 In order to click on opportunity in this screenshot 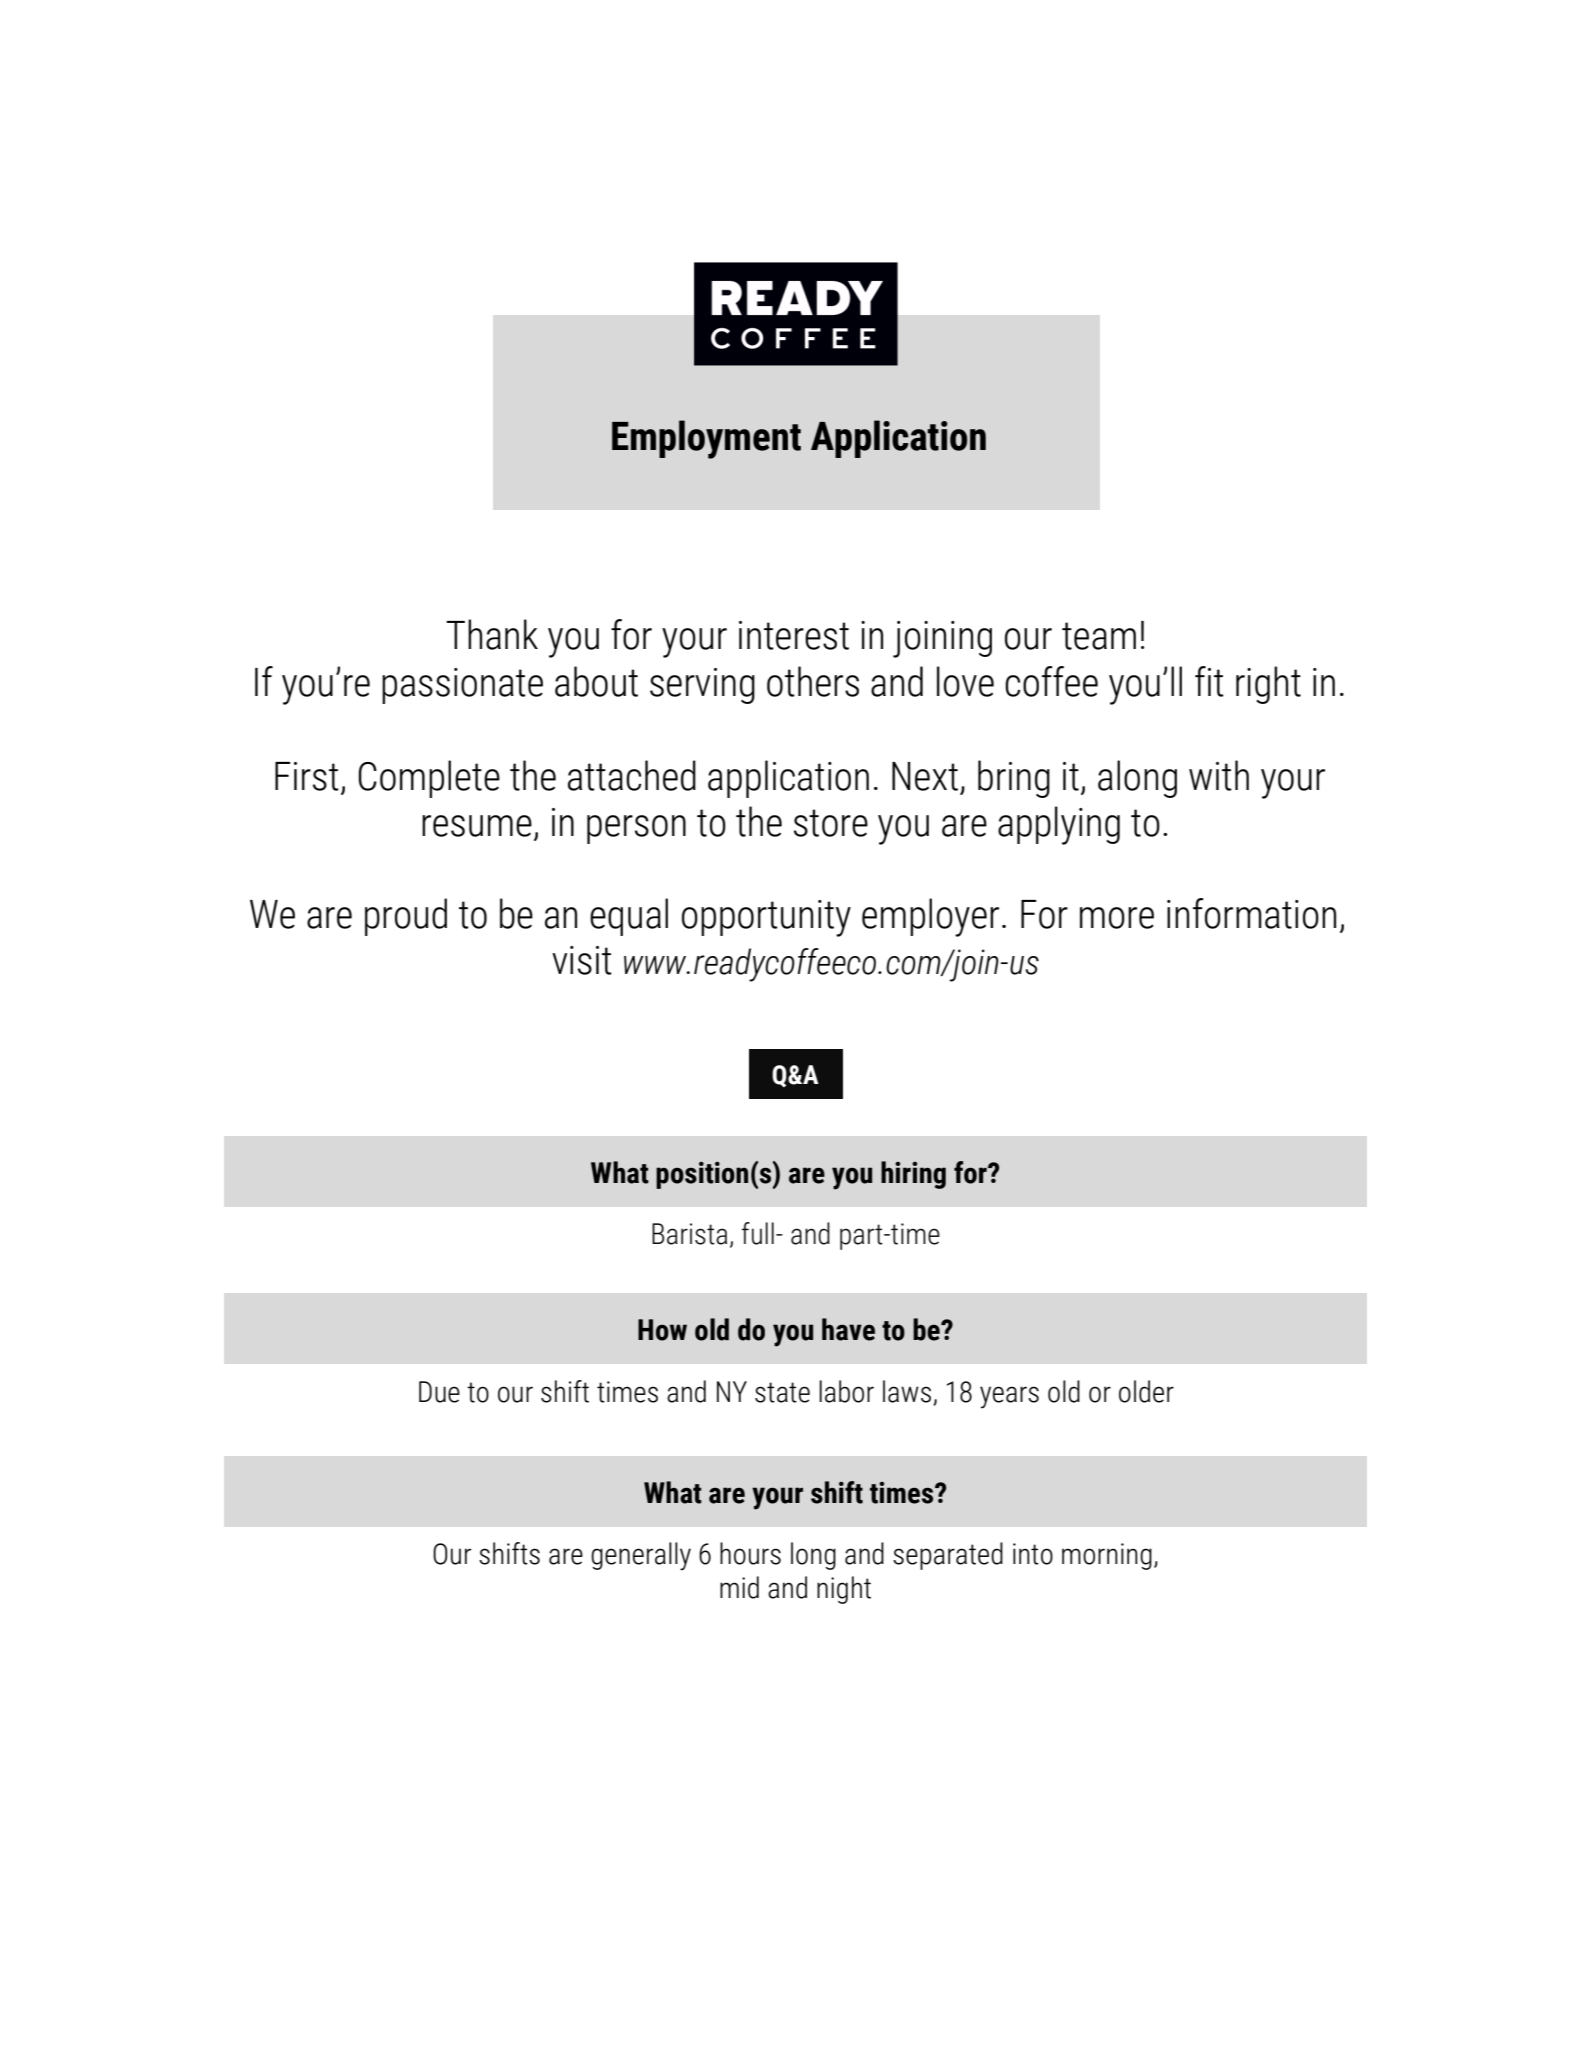, I will do `click(766, 918)`.
